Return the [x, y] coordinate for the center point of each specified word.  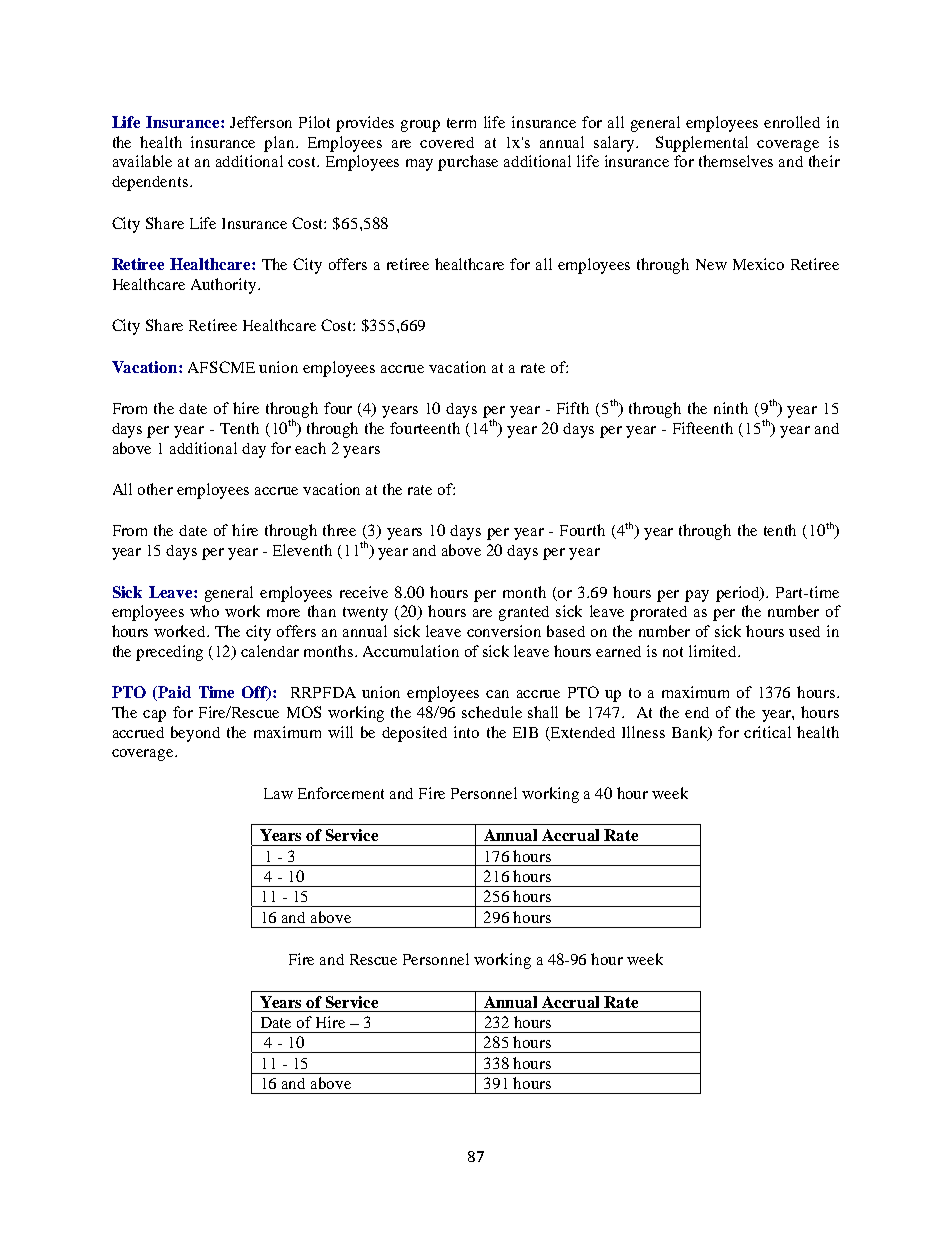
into [466, 732]
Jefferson [261, 122]
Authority [225, 286]
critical [767, 732]
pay [697, 596]
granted [524, 613]
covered [447, 142]
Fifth [573, 408]
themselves [736, 161]
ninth [731, 408]
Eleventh [302, 550]
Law [278, 793]
